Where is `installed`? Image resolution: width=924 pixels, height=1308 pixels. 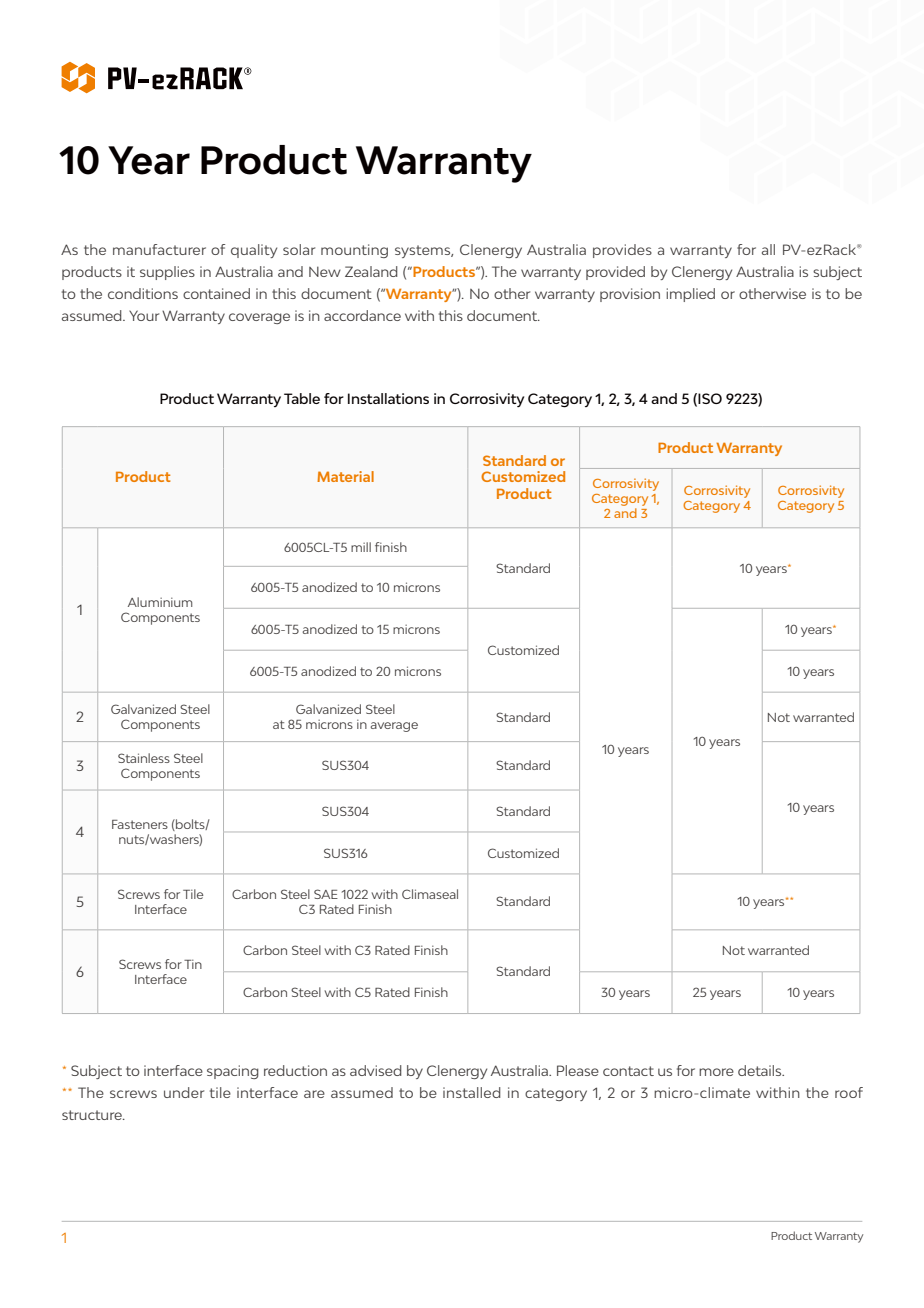
installed is located at coordinates (472, 1092).
